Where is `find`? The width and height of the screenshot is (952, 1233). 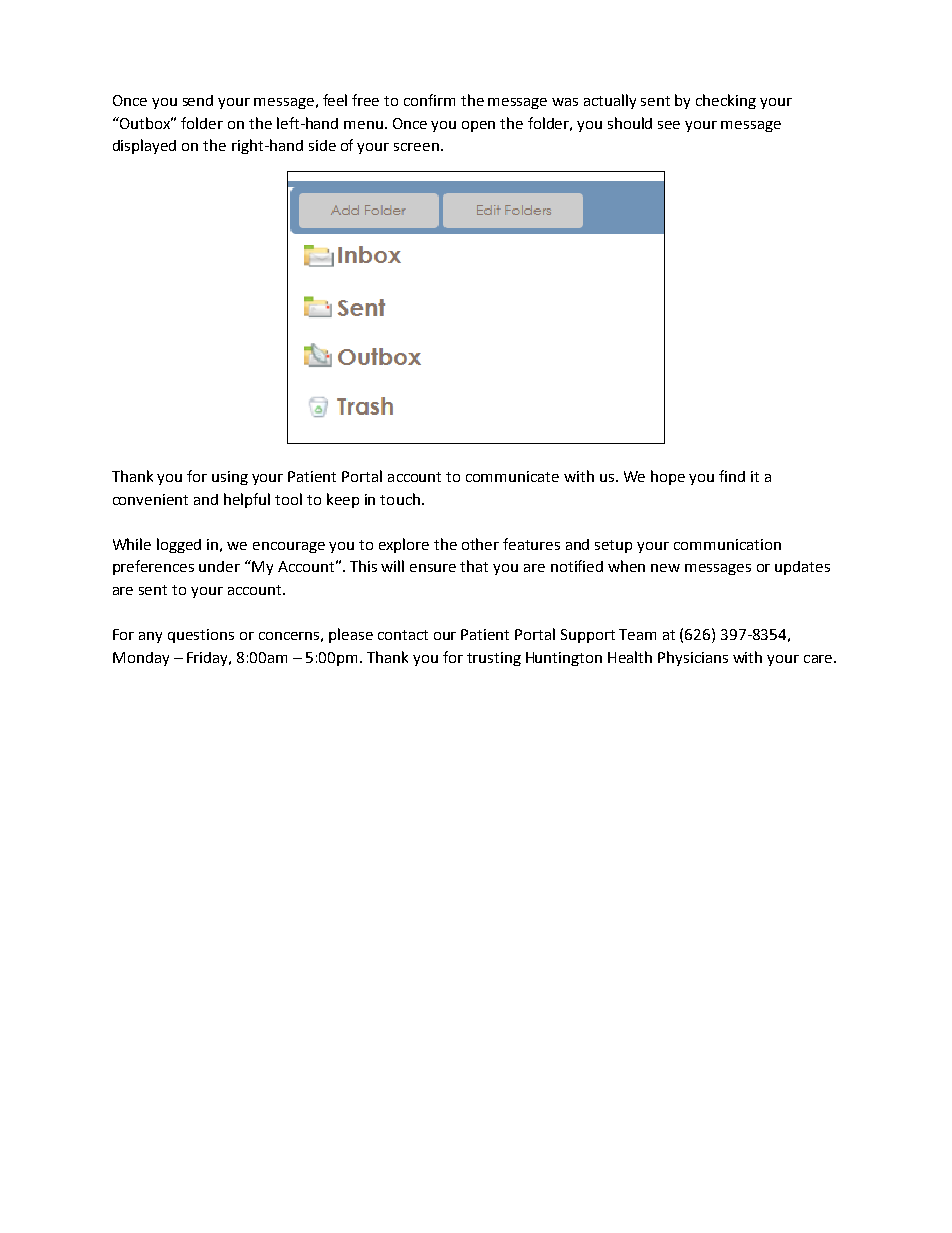 find is located at coordinates (732, 476).
